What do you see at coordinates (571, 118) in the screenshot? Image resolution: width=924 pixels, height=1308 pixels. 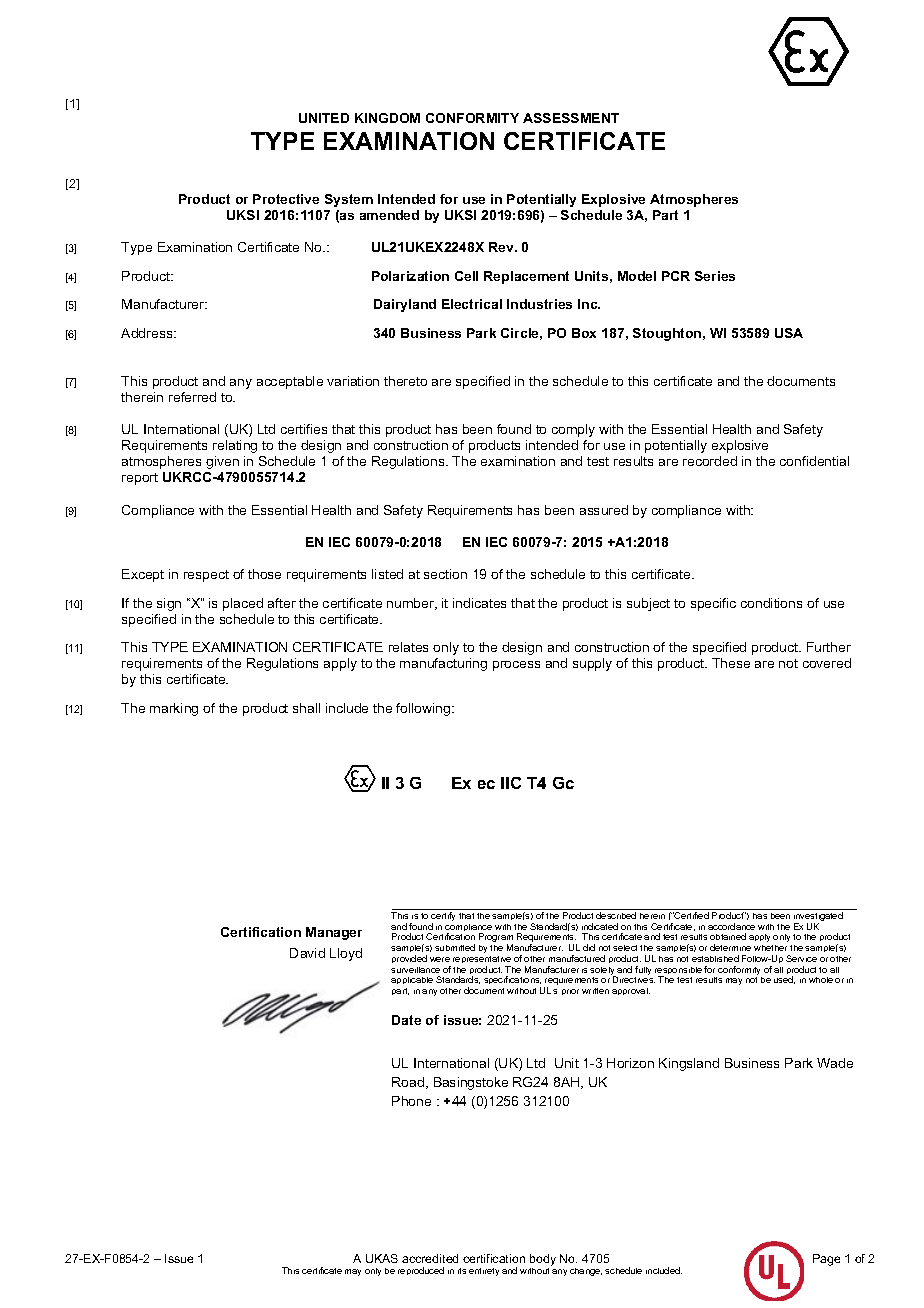 I see `ASSESSMENT` at bounding box center [571, 118].
